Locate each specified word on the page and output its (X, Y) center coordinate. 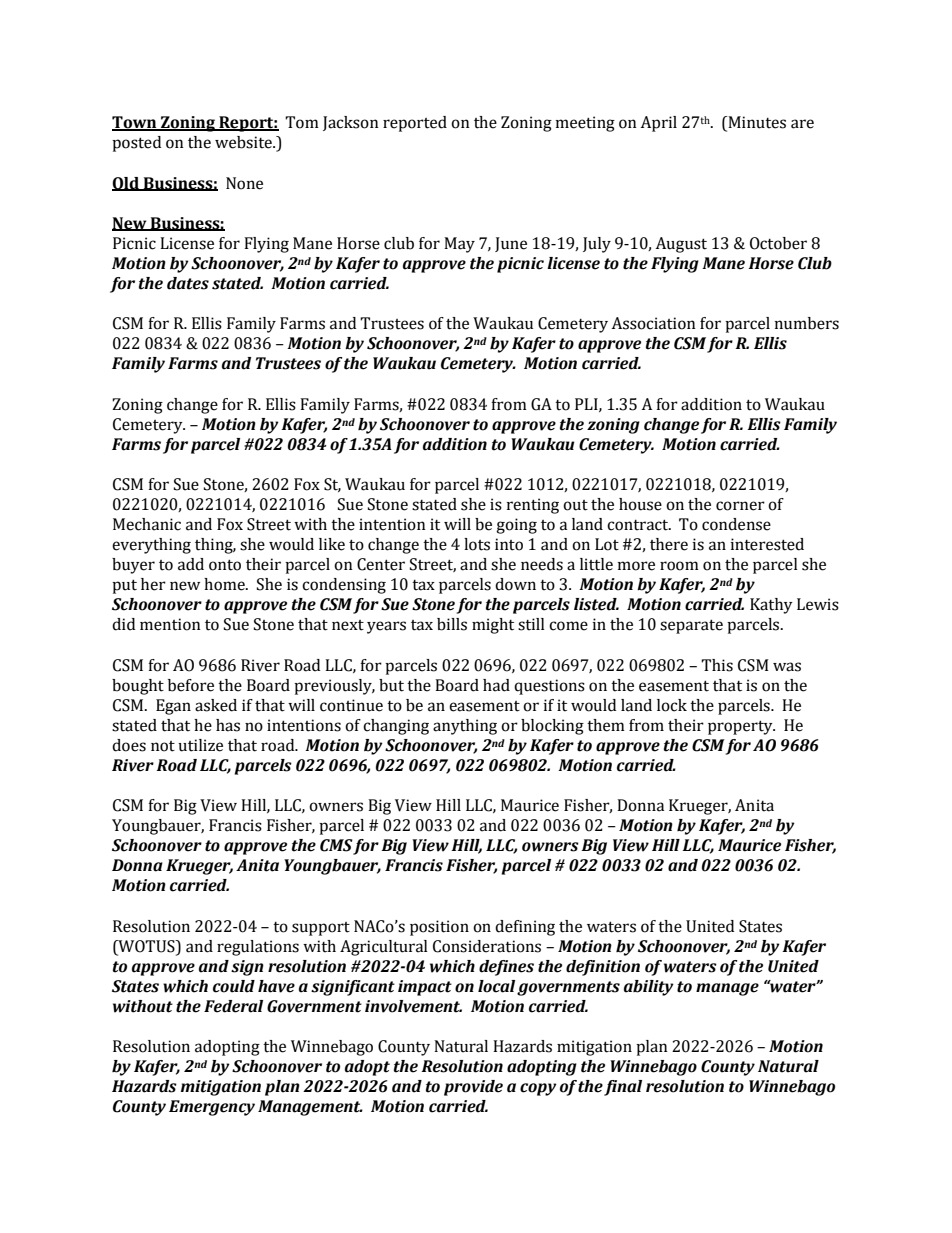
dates (188, 283)
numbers (807, 323)
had (496, 685)
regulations (258, 948)
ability (649, 988)
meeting (585, 124)
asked (216, 705)
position (439, 928)
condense (736, 524)
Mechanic (147, 524)
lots (477, 544)
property (741, 727)
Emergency (212, 1108)
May (459, 245)
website (244, 142)
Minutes (756, 123)
